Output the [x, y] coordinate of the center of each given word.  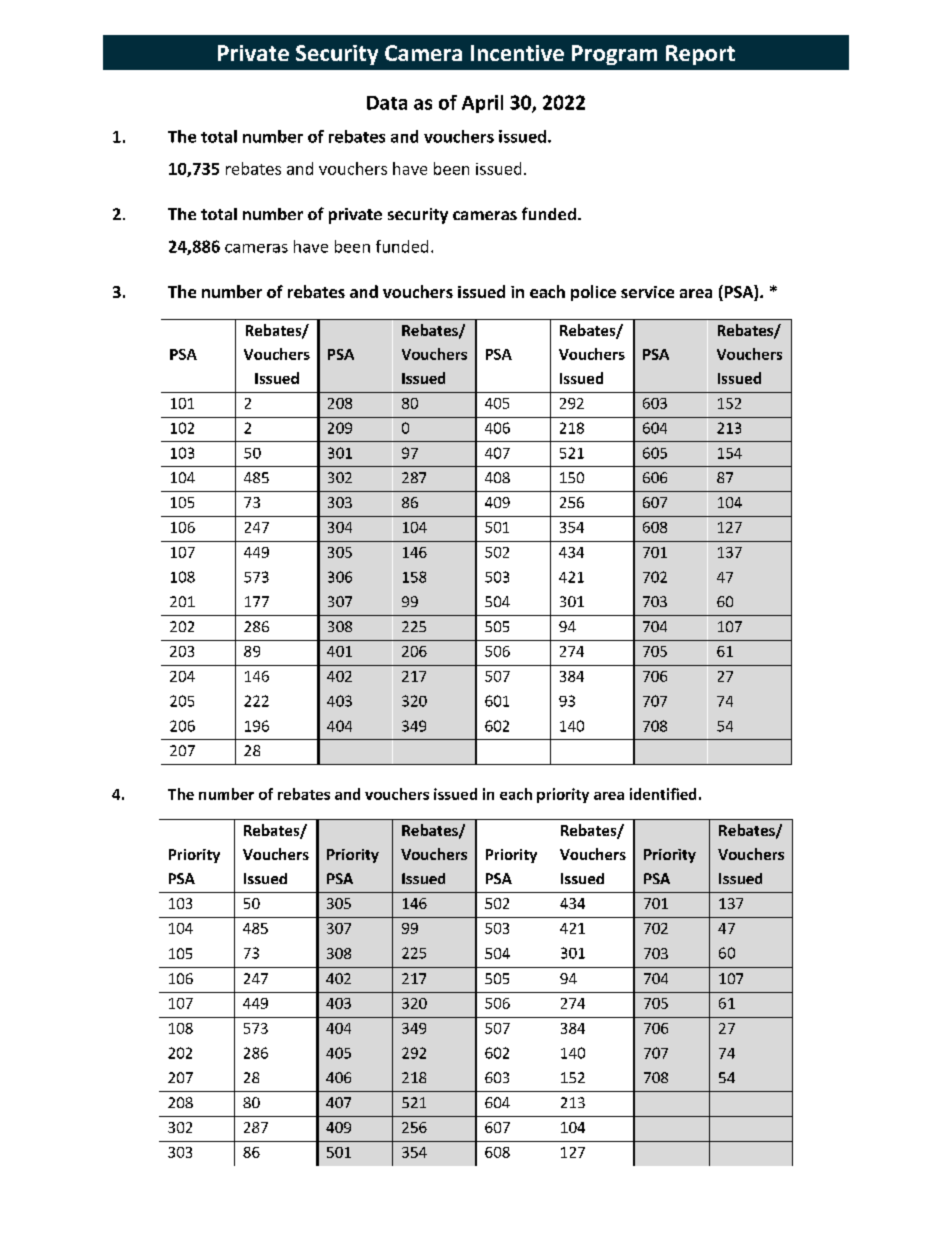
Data [387, 103]
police [593, 293]
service [647, 292]
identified [663, 794]
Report [700, 55]
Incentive [517, 53]
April [482, 104]
